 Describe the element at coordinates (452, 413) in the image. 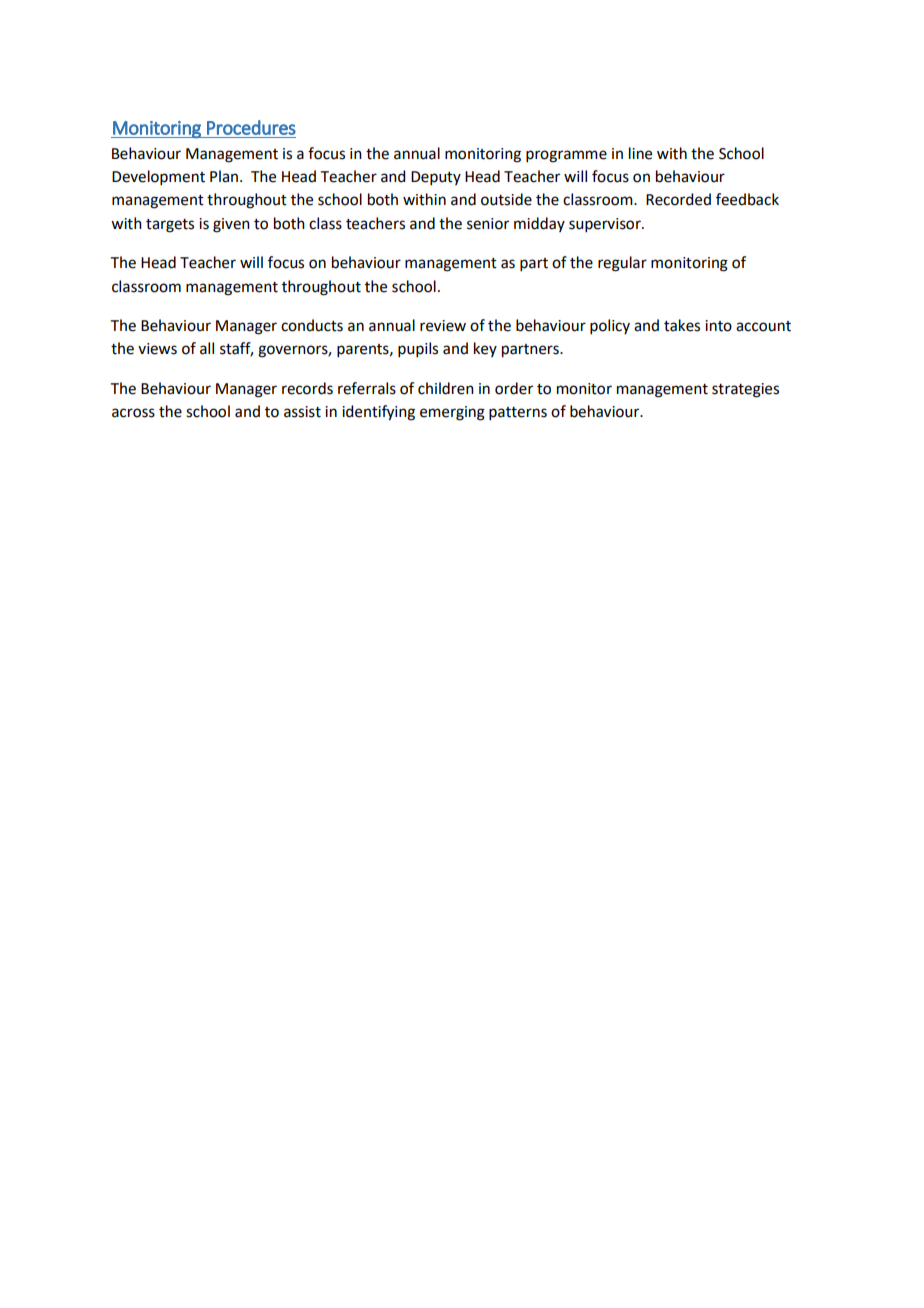

I see `emerging` at that location.
